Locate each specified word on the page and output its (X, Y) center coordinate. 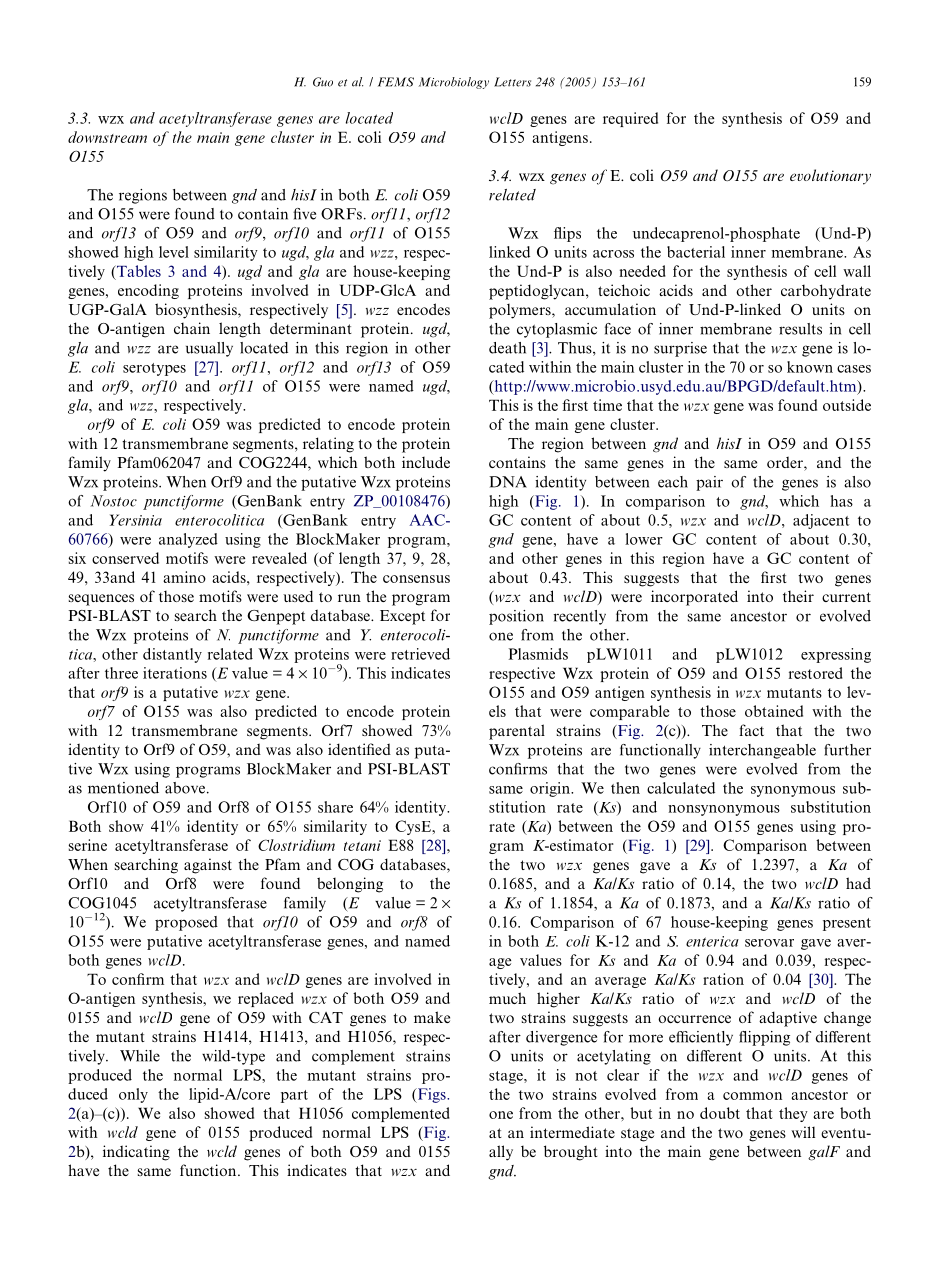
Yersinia (136, 520)
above (185, 788)
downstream (107, 137)
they (793, 1114)
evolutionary (830, 177)
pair (709, 483)
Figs (431, 1095)
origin (551, 789)
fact (751, 730)
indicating (136, 1153)
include (426, 462)
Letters (512, 82)
